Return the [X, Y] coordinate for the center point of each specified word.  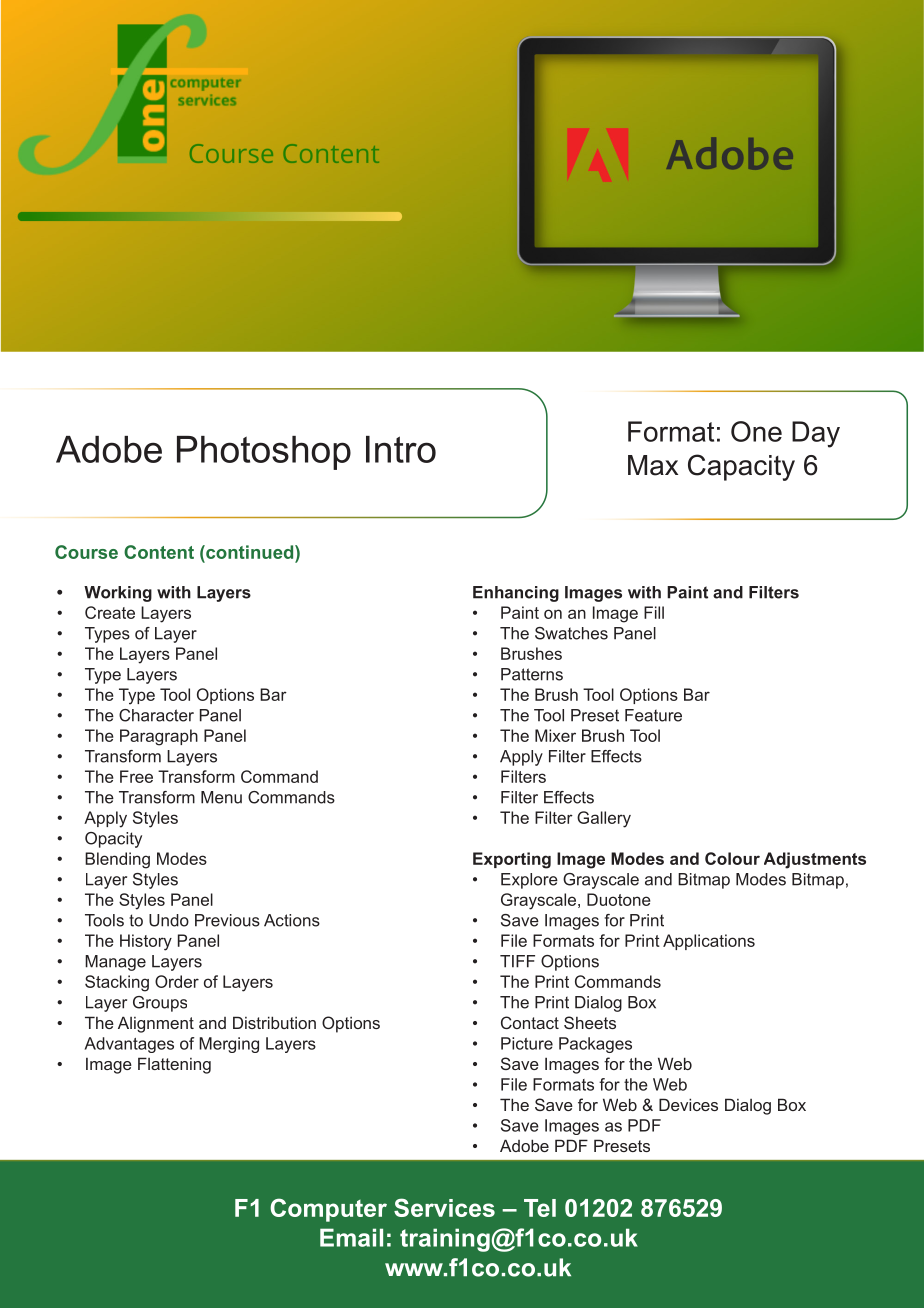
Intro [401, 449]
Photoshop [264, 453]
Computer [328, 1210]
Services [444, 1207]
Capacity [741, 467]
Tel [540, 1208]
